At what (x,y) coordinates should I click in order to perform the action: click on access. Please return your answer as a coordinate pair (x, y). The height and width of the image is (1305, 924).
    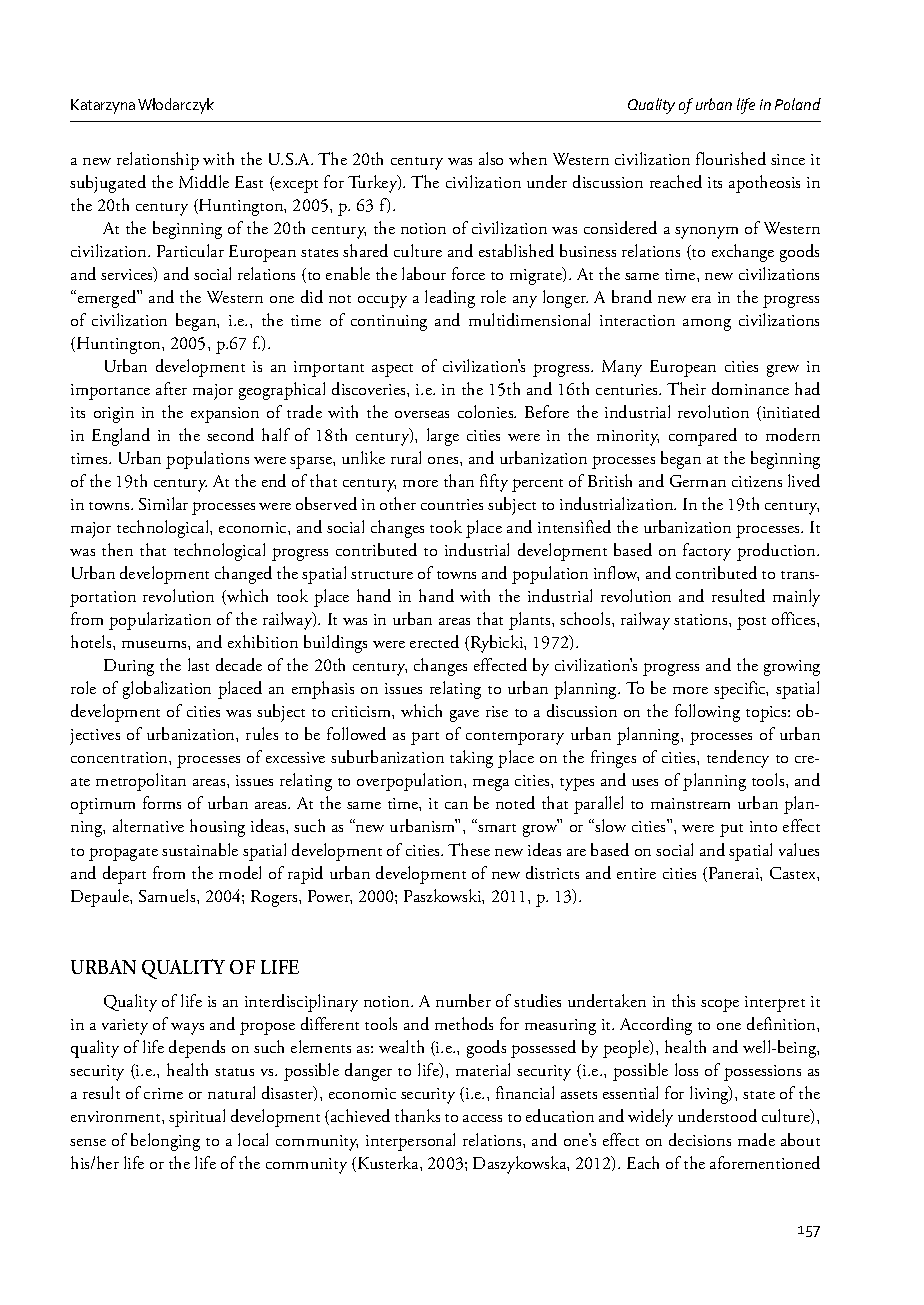
    Looking at the image, I should click on (482, 1118).
